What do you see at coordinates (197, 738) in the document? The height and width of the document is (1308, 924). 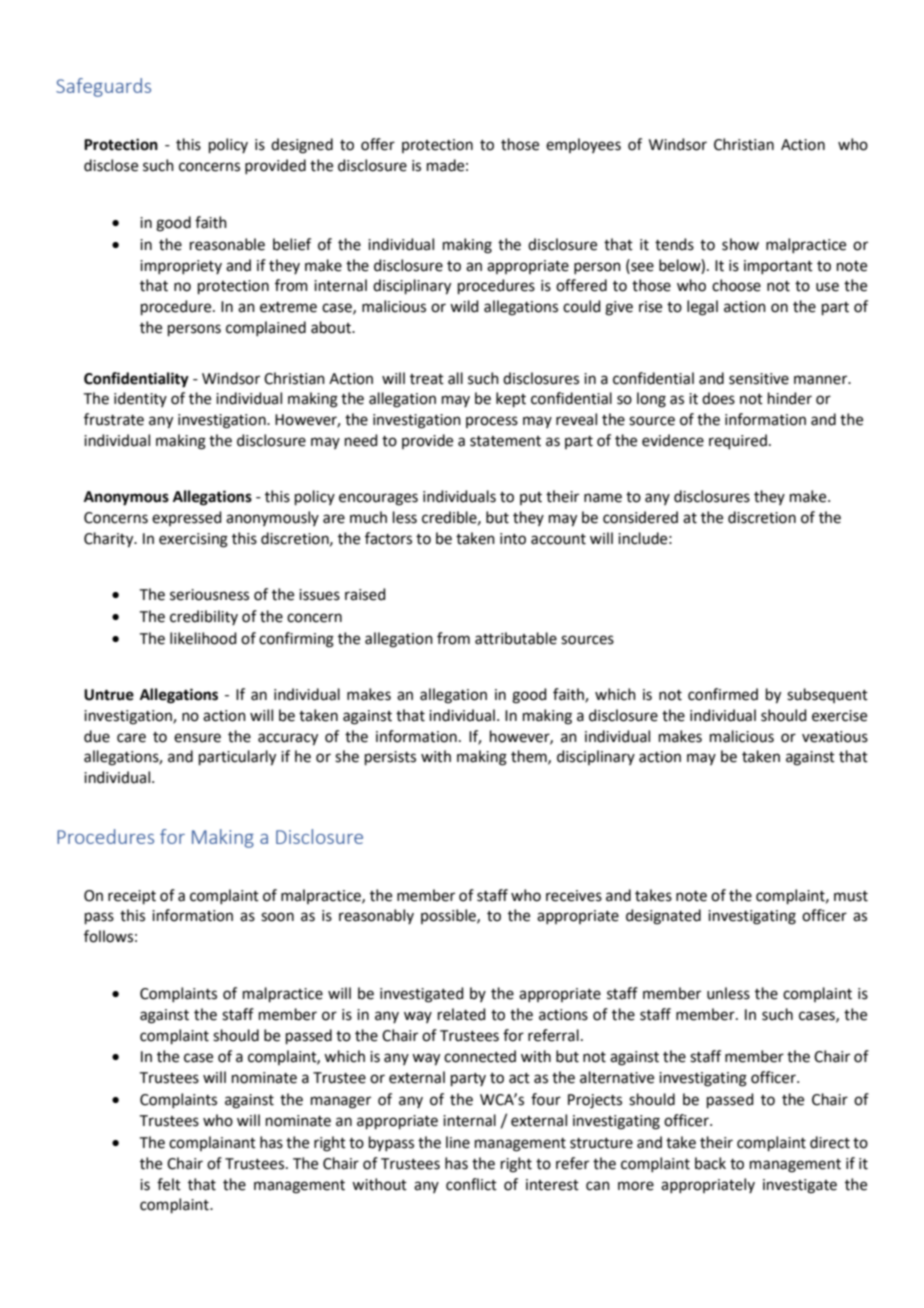 I see `ensure` at bounding box center [197, 738].
